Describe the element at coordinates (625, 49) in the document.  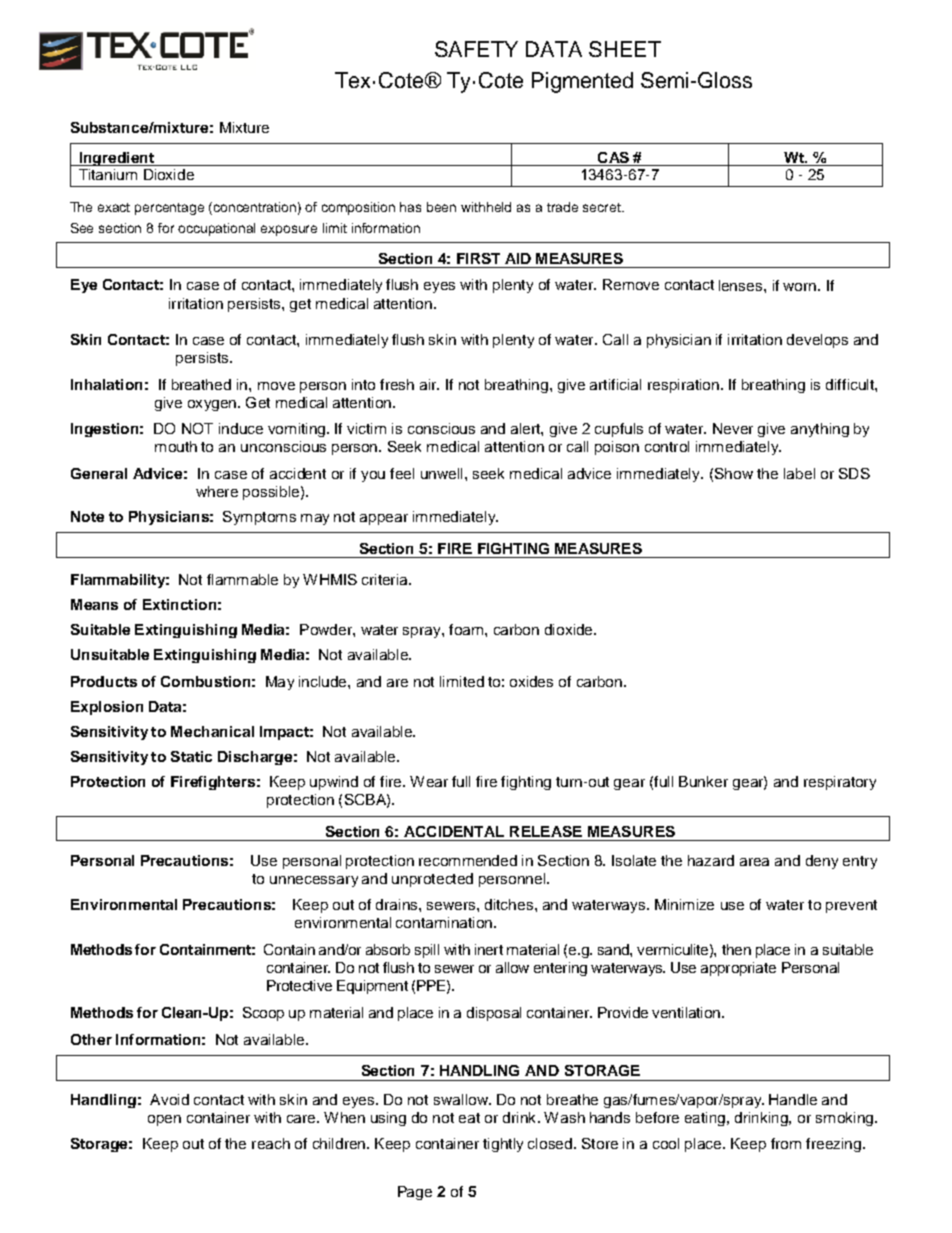
I see `SHEET` at that location.
